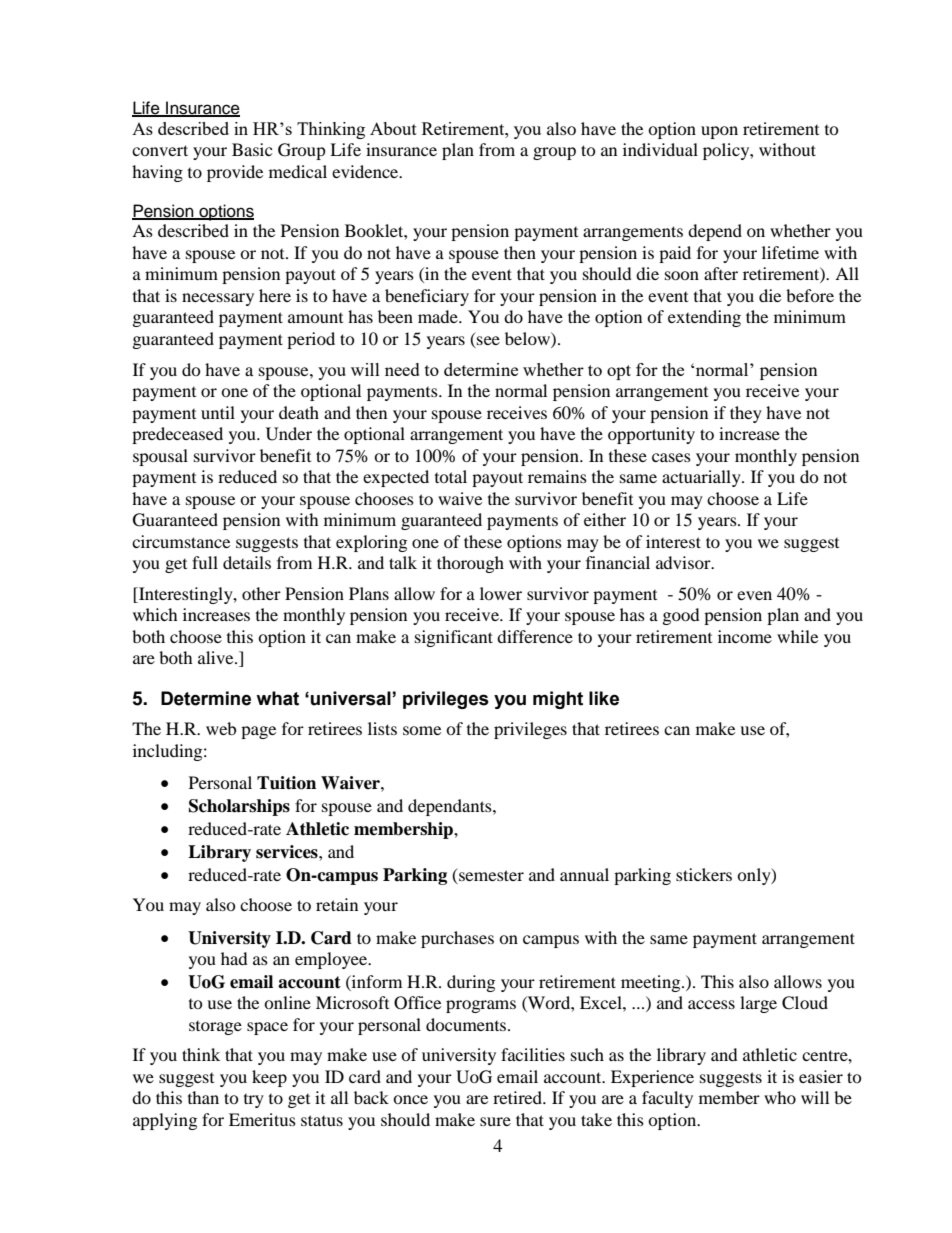 The width and height of the image is (952, 1233). What do you see at coordinates (393, 128) in the image?
I see `About` at bounding box center [393, 128].
